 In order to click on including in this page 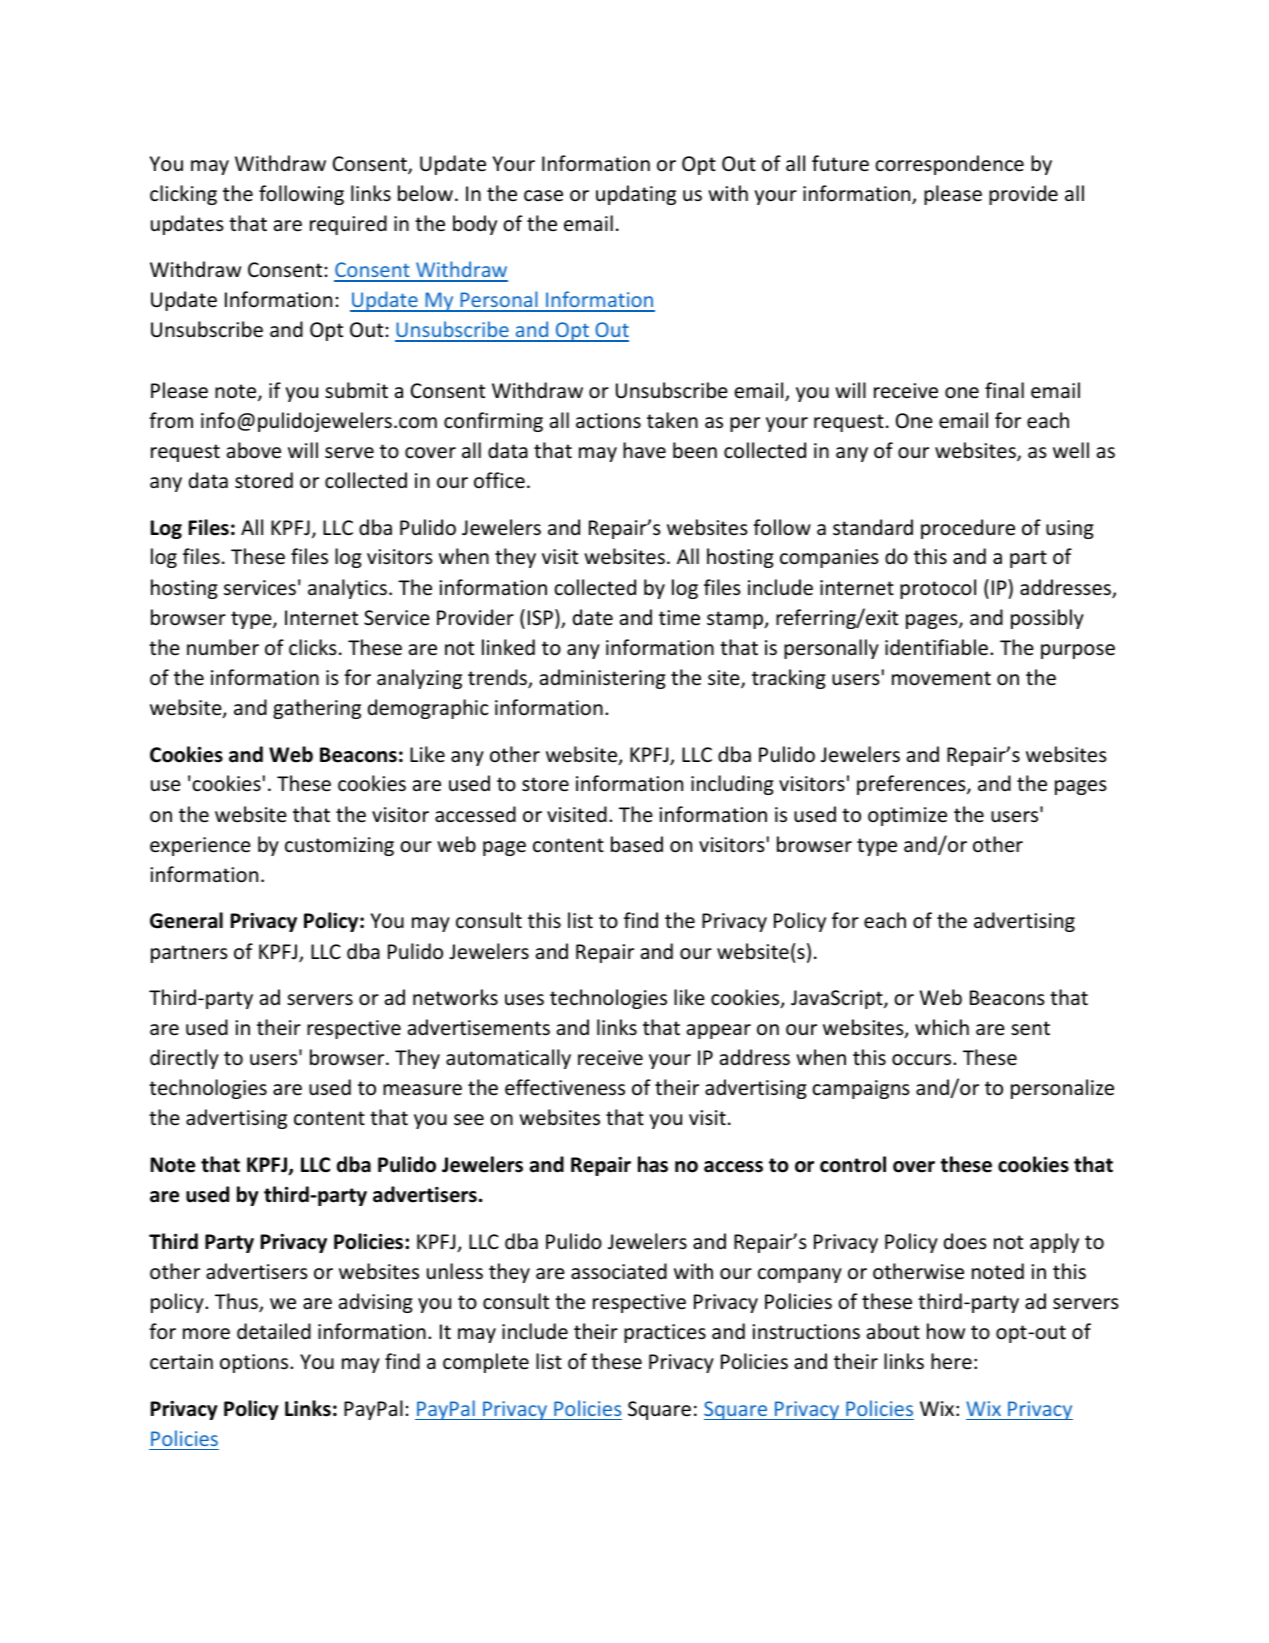, I will do `click(732, 785)`.
